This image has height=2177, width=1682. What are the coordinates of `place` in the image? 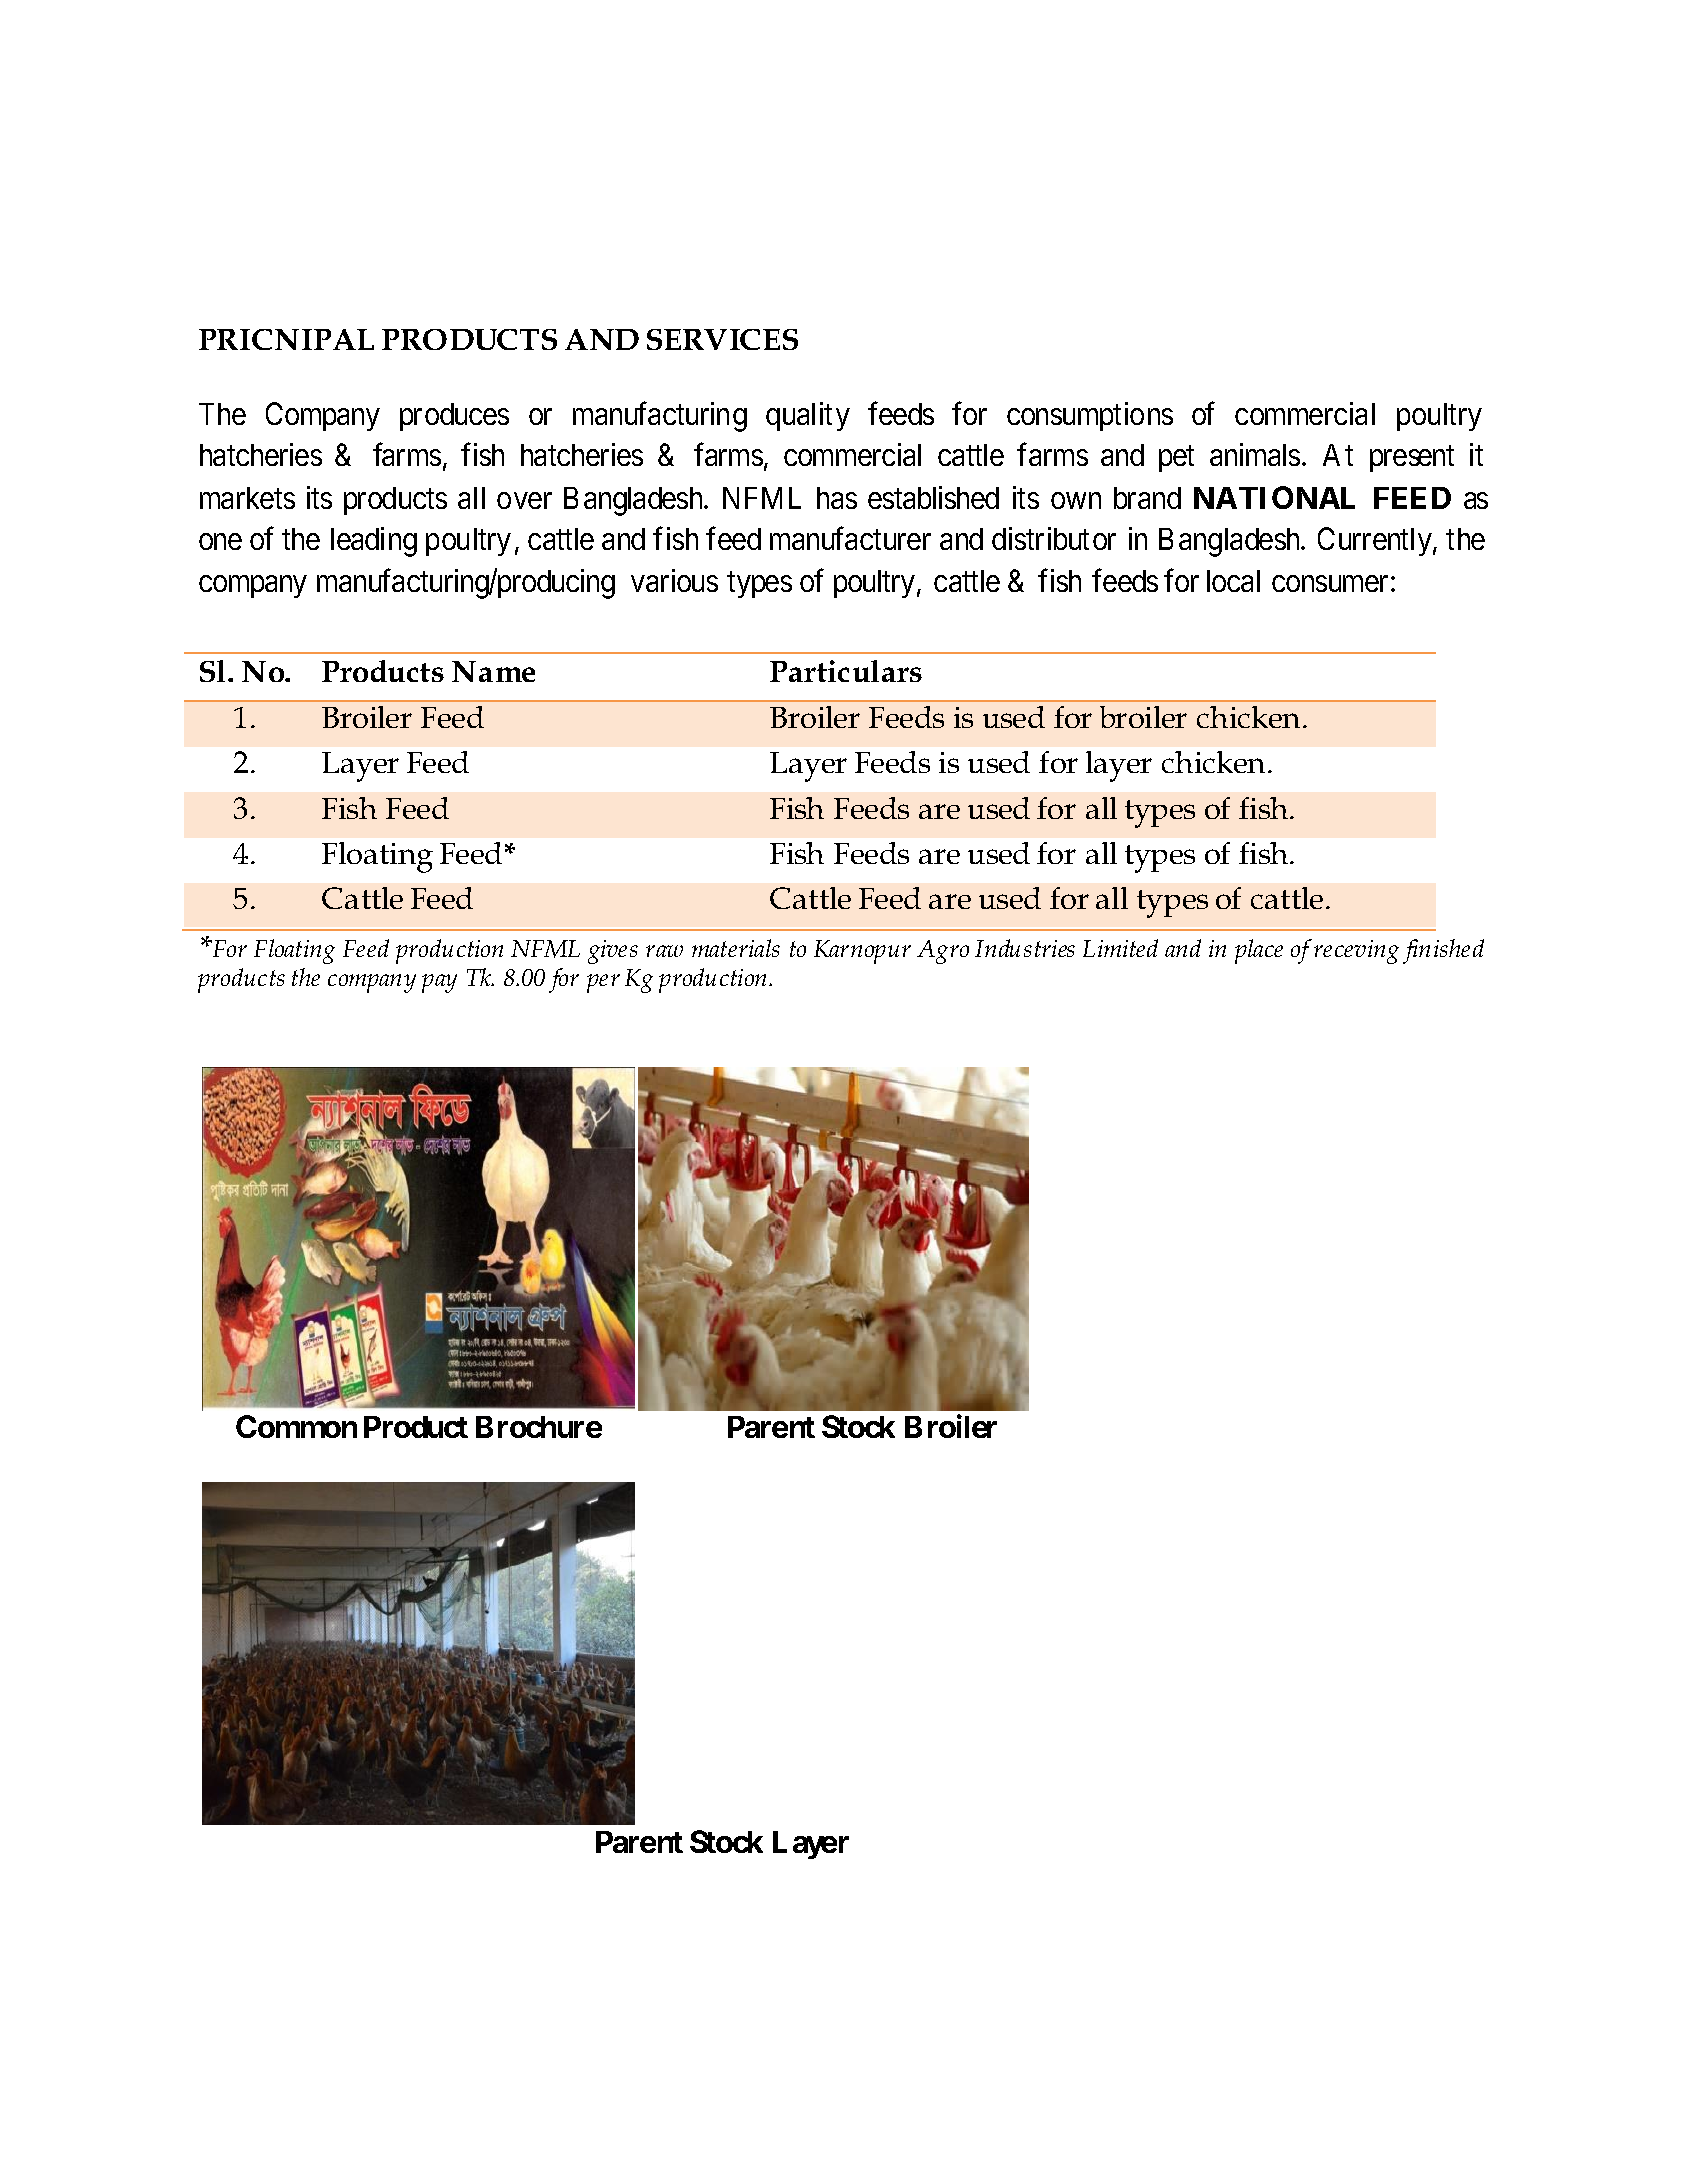 It's located at (1259, 951).
